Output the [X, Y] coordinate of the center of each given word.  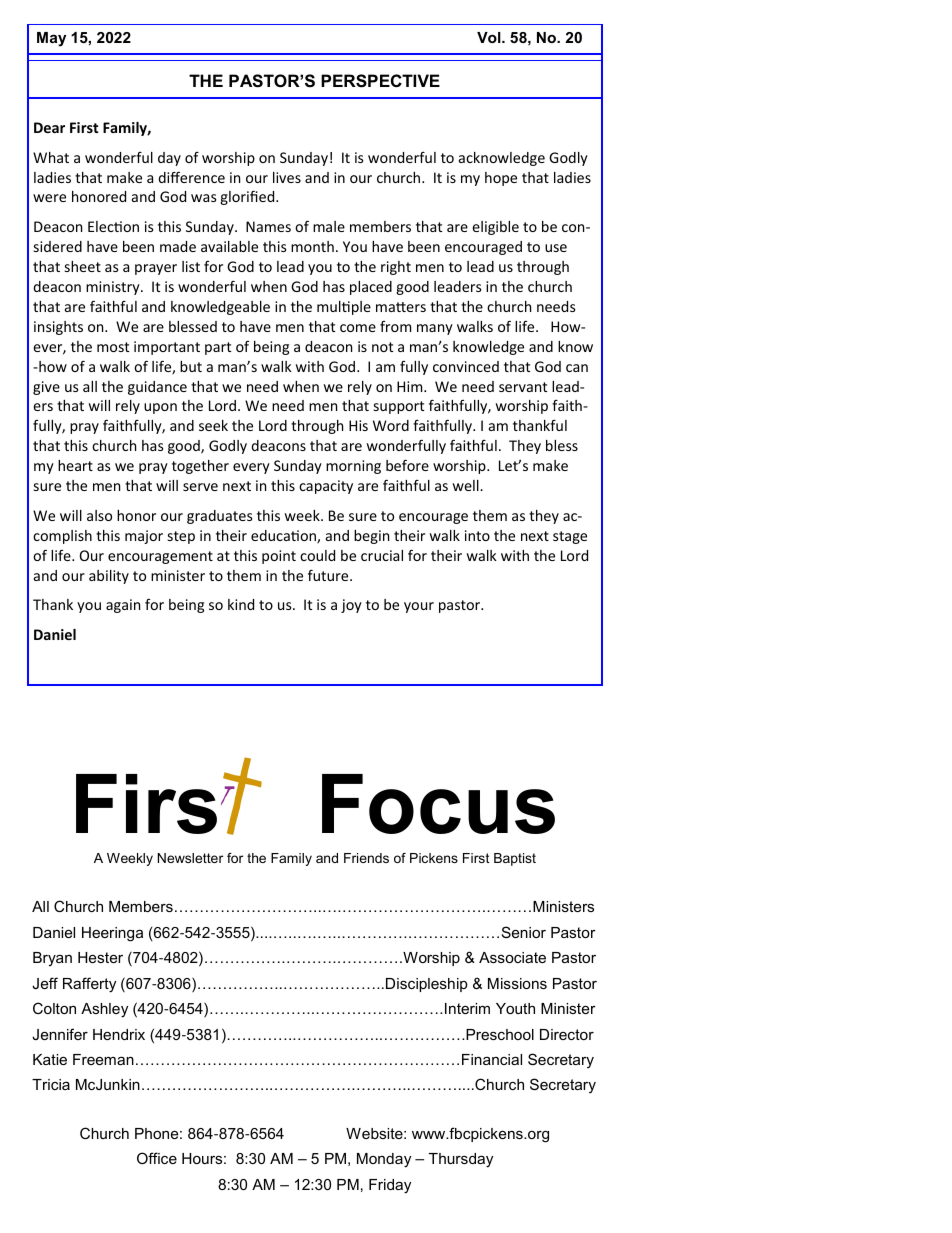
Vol [490, 37]
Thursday [461, 1160]
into [477, 535]
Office [157, 1158]
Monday [384, 1160]
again [123, 606]
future [329, 575]
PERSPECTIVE [380, 81]
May [51, 39]
